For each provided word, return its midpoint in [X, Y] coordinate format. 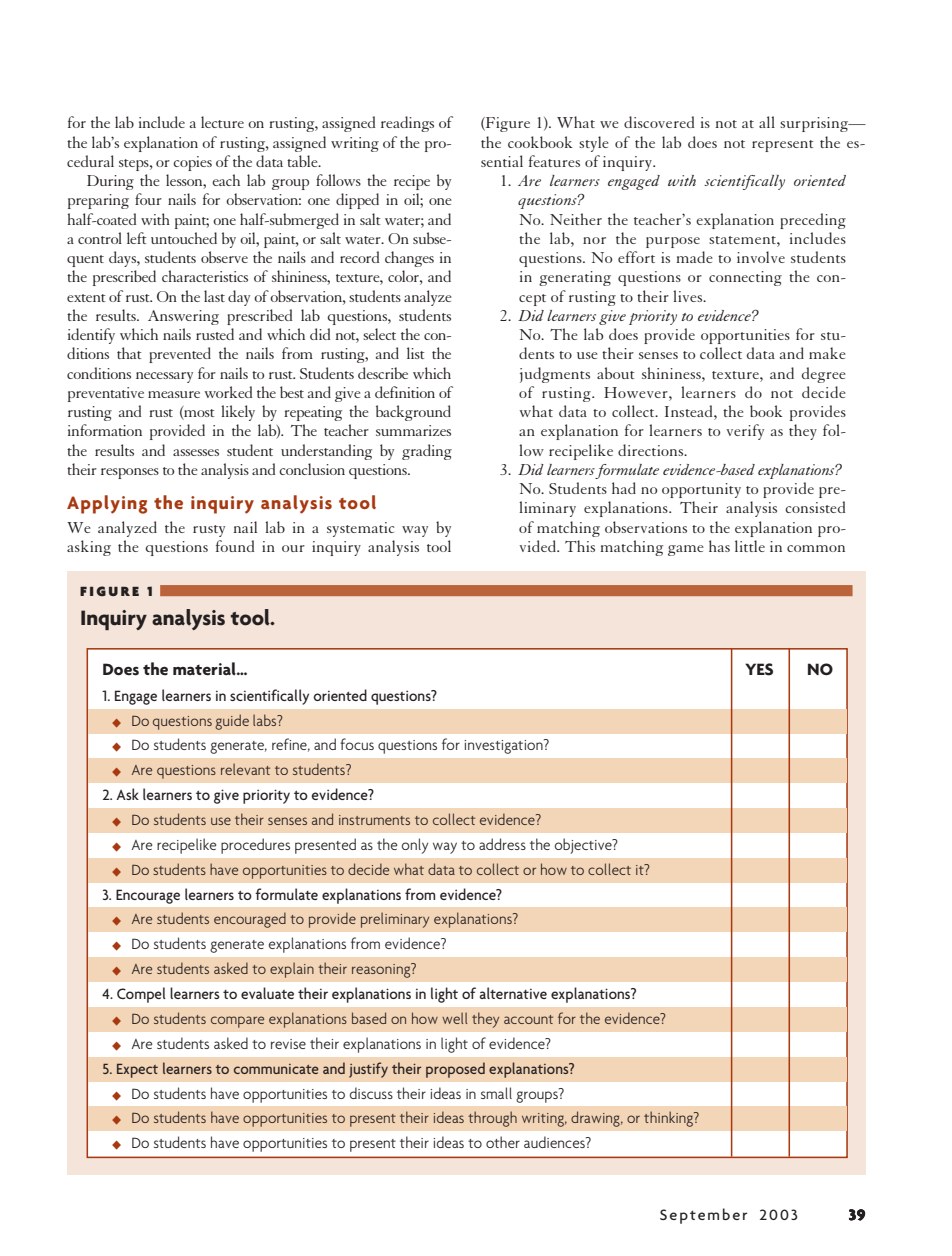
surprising [815, 124]
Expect [137, 1071]
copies [192, 163]
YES [759, 669]
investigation [504, 746]
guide [232, 722]
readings [407, 124]
